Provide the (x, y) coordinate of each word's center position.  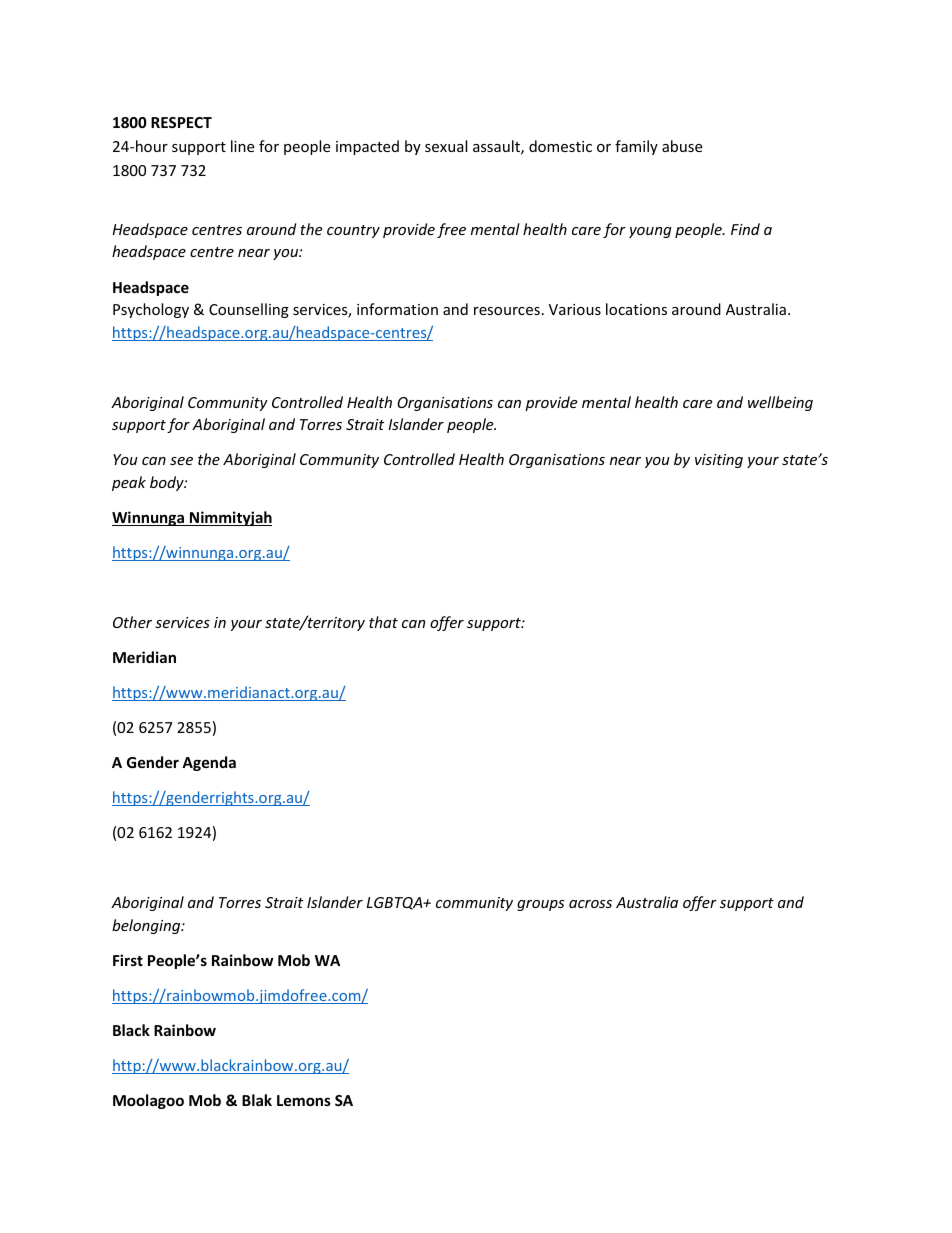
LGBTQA (396, 903)
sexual (446, 146)
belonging (147, 926)
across (590, 904)
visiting (719, 461)
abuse (682, 146)
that (383, 622)
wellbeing (780, 403)
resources (507, 311)
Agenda (209, 763)
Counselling (249, 310)
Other (132, 622)
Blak (257, 1100)
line (242, 146)
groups (540, 905)
